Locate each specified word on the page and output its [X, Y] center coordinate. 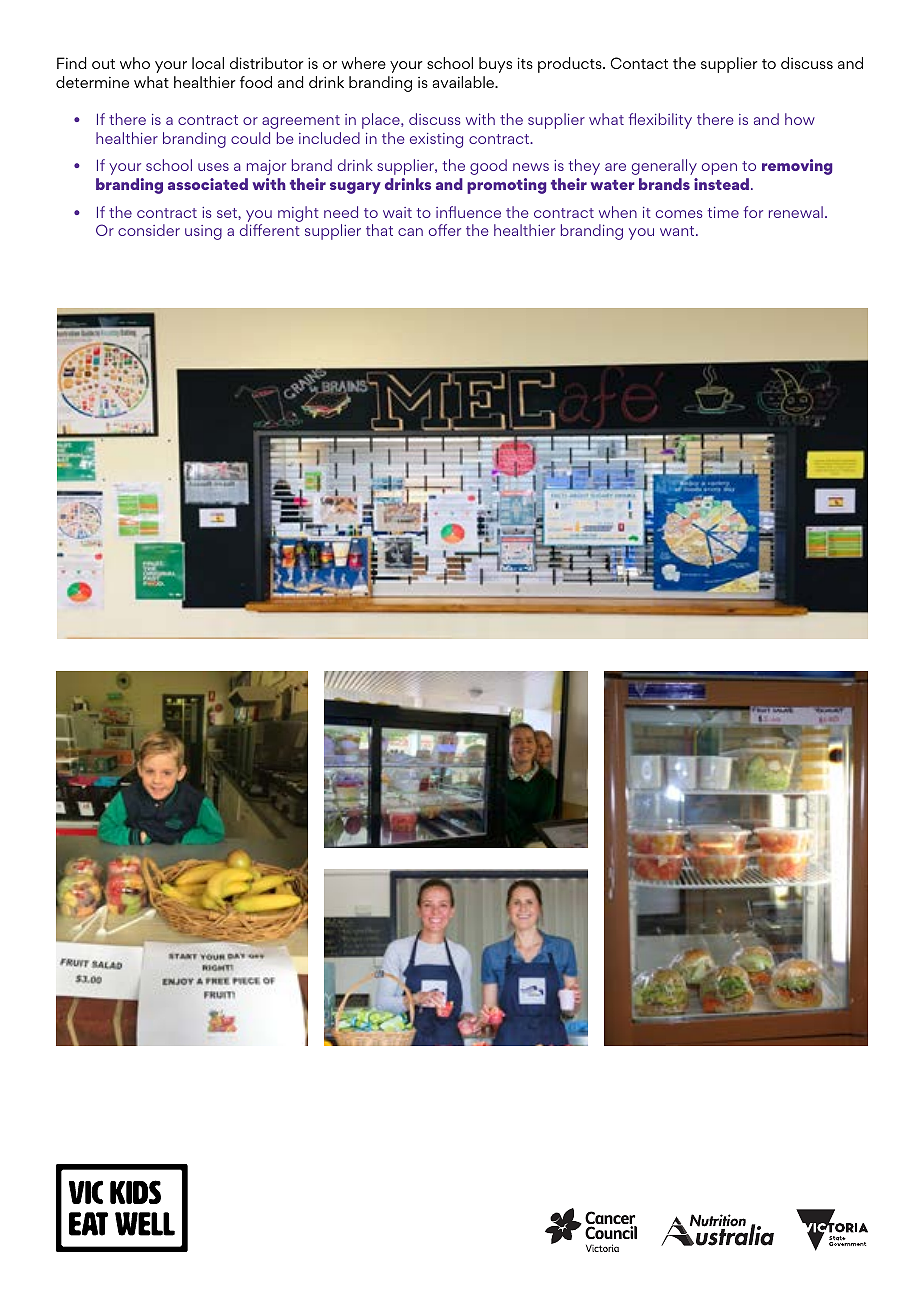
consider [149, 230]
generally [664, 167]
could [250, 138]
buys [495, 65]
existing [436, 140]
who [135, 63]
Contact [639, 63]
